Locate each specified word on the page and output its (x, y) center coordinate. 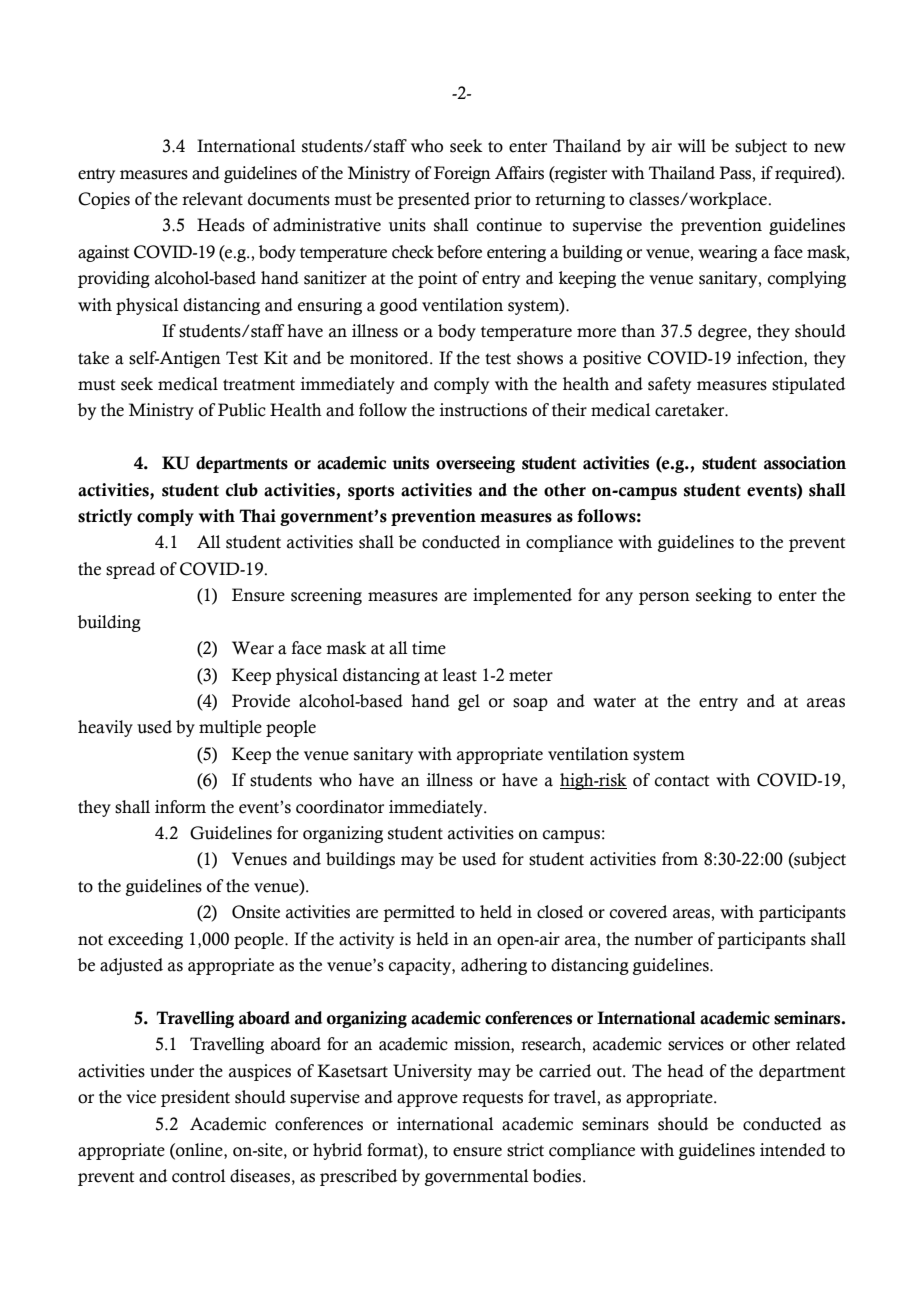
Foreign (462, 174)
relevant (212, 199)
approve (427, 1100)
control (199, 1176)
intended (793, 1150)
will (692, 145)
